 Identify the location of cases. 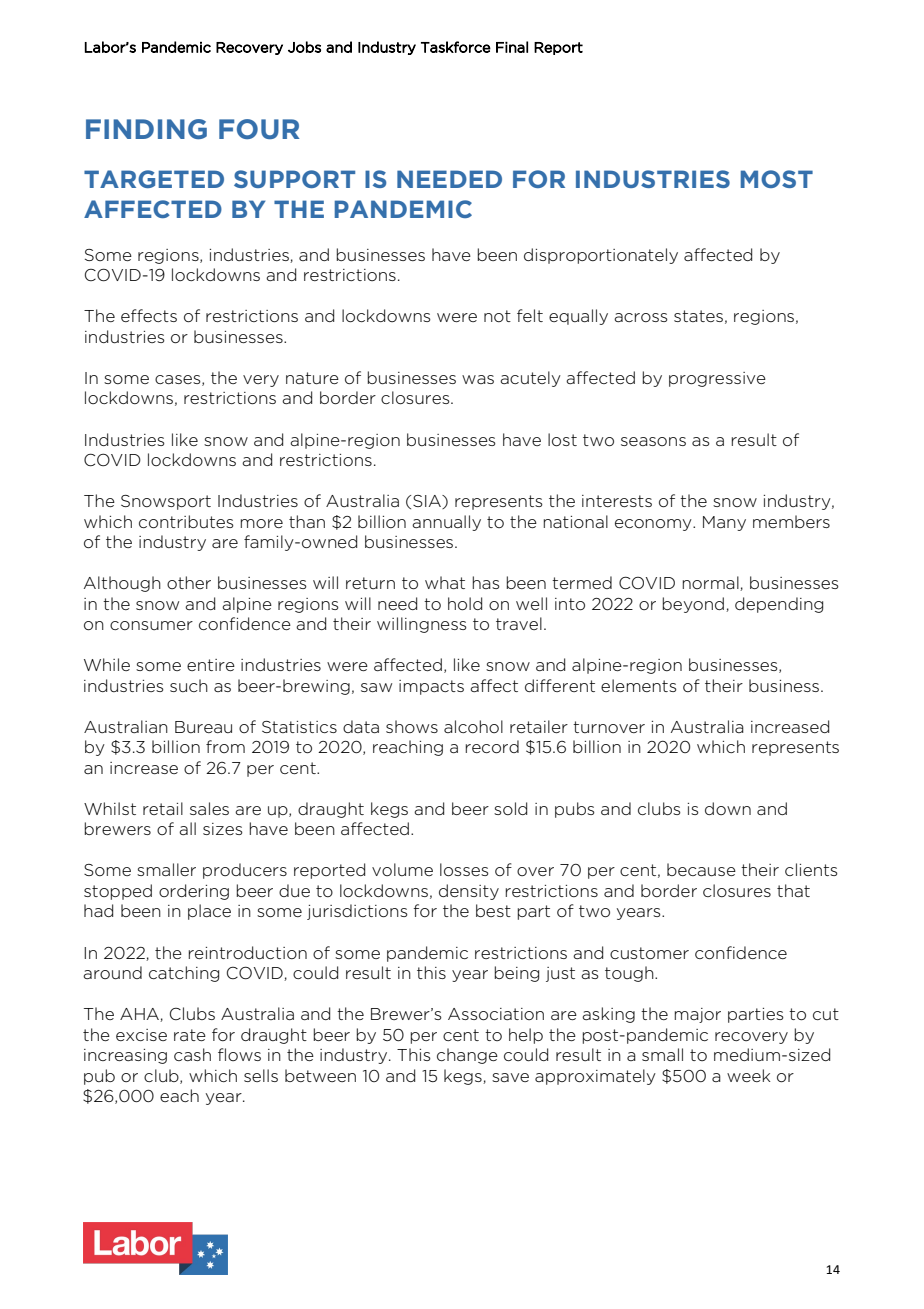
(179, 380).
